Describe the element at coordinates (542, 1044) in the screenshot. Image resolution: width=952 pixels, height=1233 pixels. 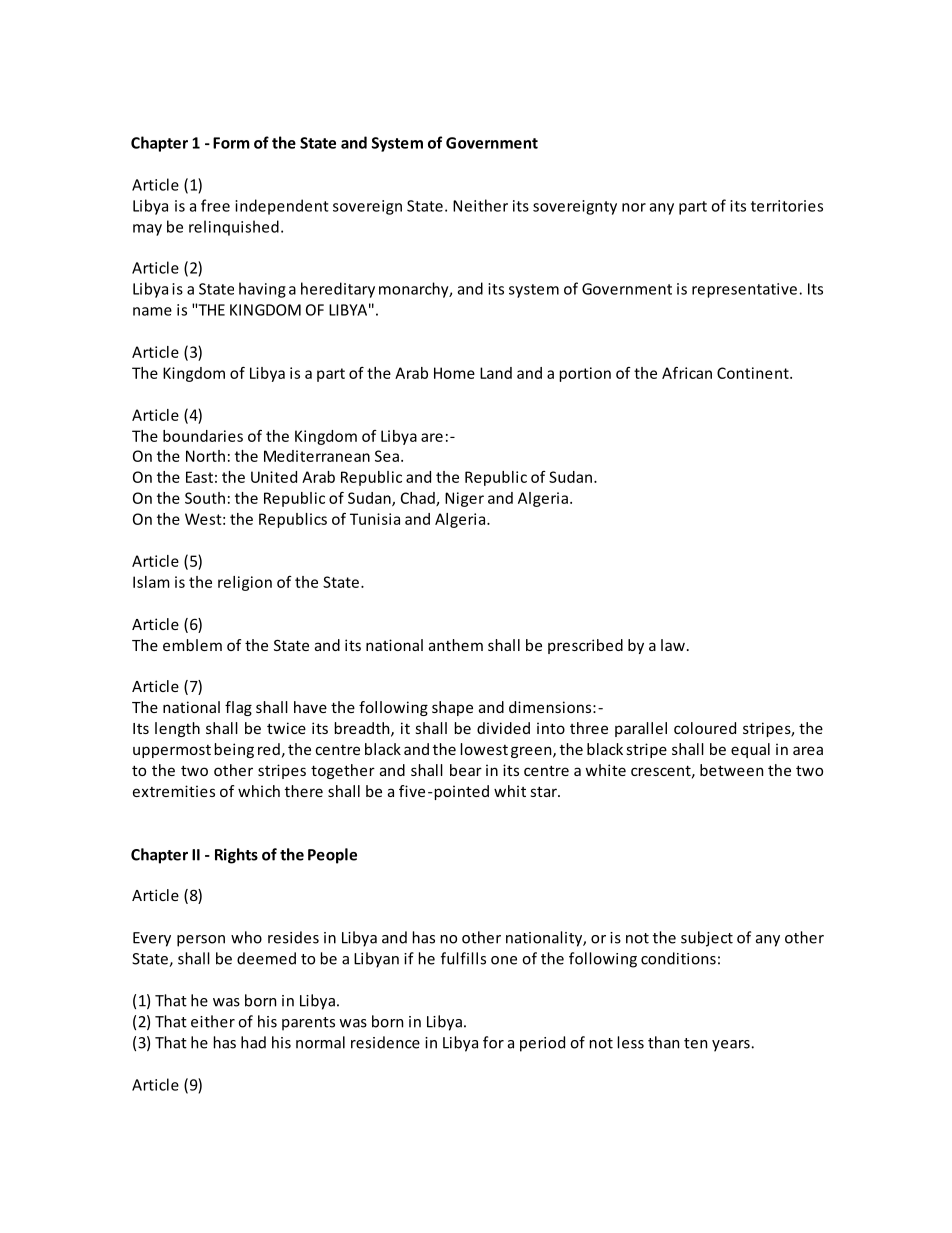
I see `period` at that location.
